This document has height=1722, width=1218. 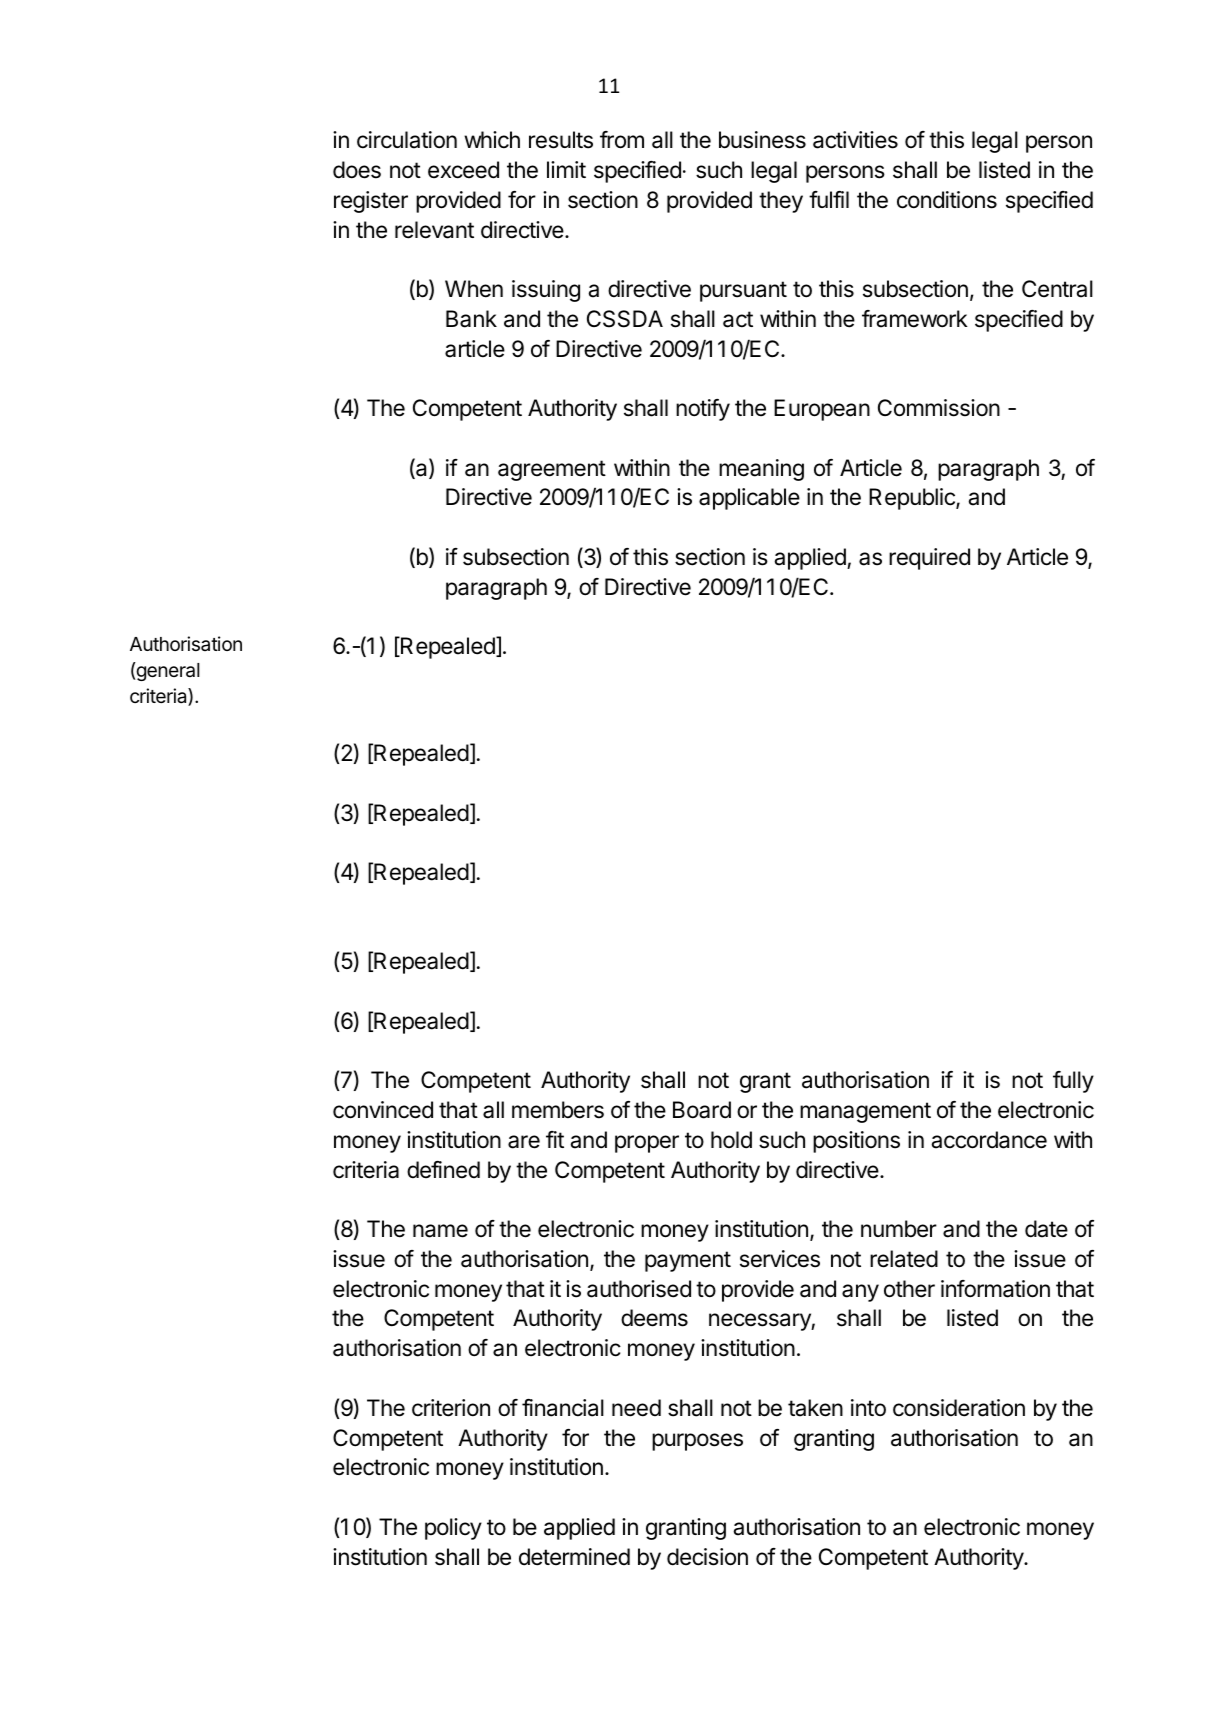 What do you see at coordinates (762, 140) in the document?
I see `business` at bounding box center [762, 140].
